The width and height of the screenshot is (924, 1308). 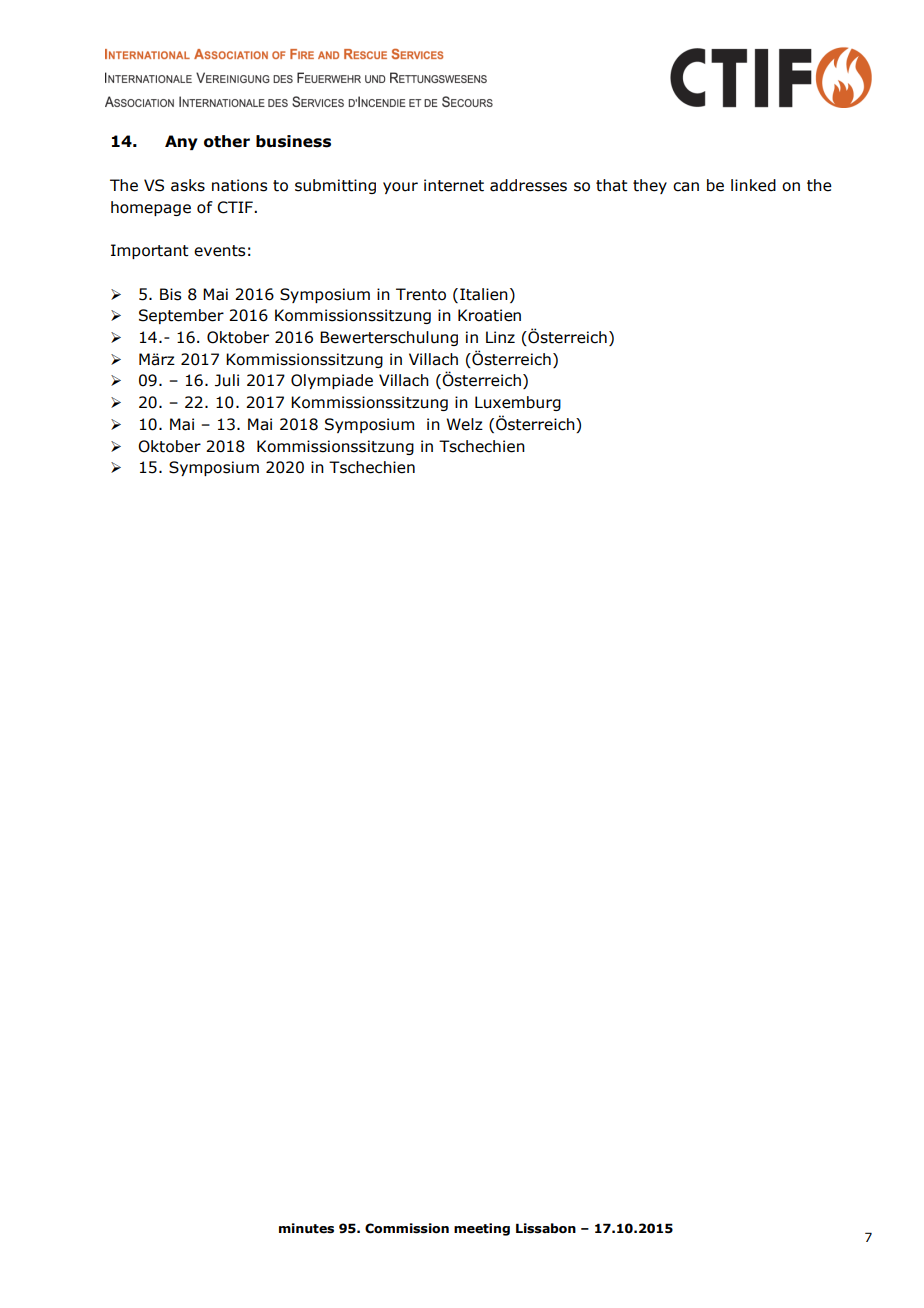 I want to click on internet, so click(x=454, y=185).
